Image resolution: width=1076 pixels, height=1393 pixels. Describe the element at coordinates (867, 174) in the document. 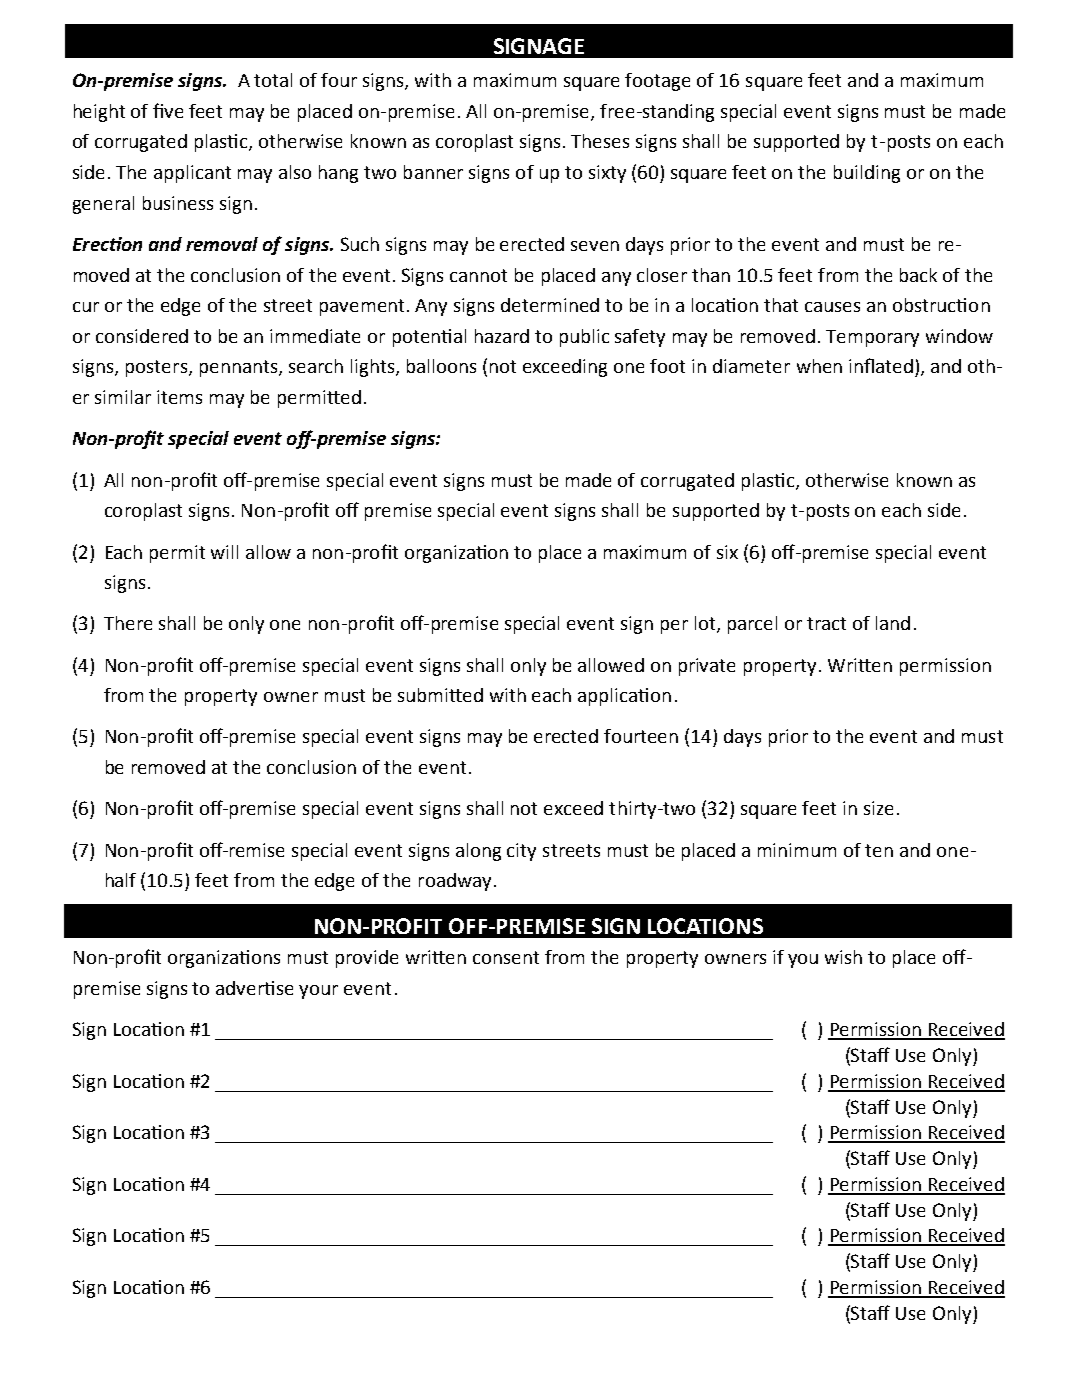

I see `building` at that location.
